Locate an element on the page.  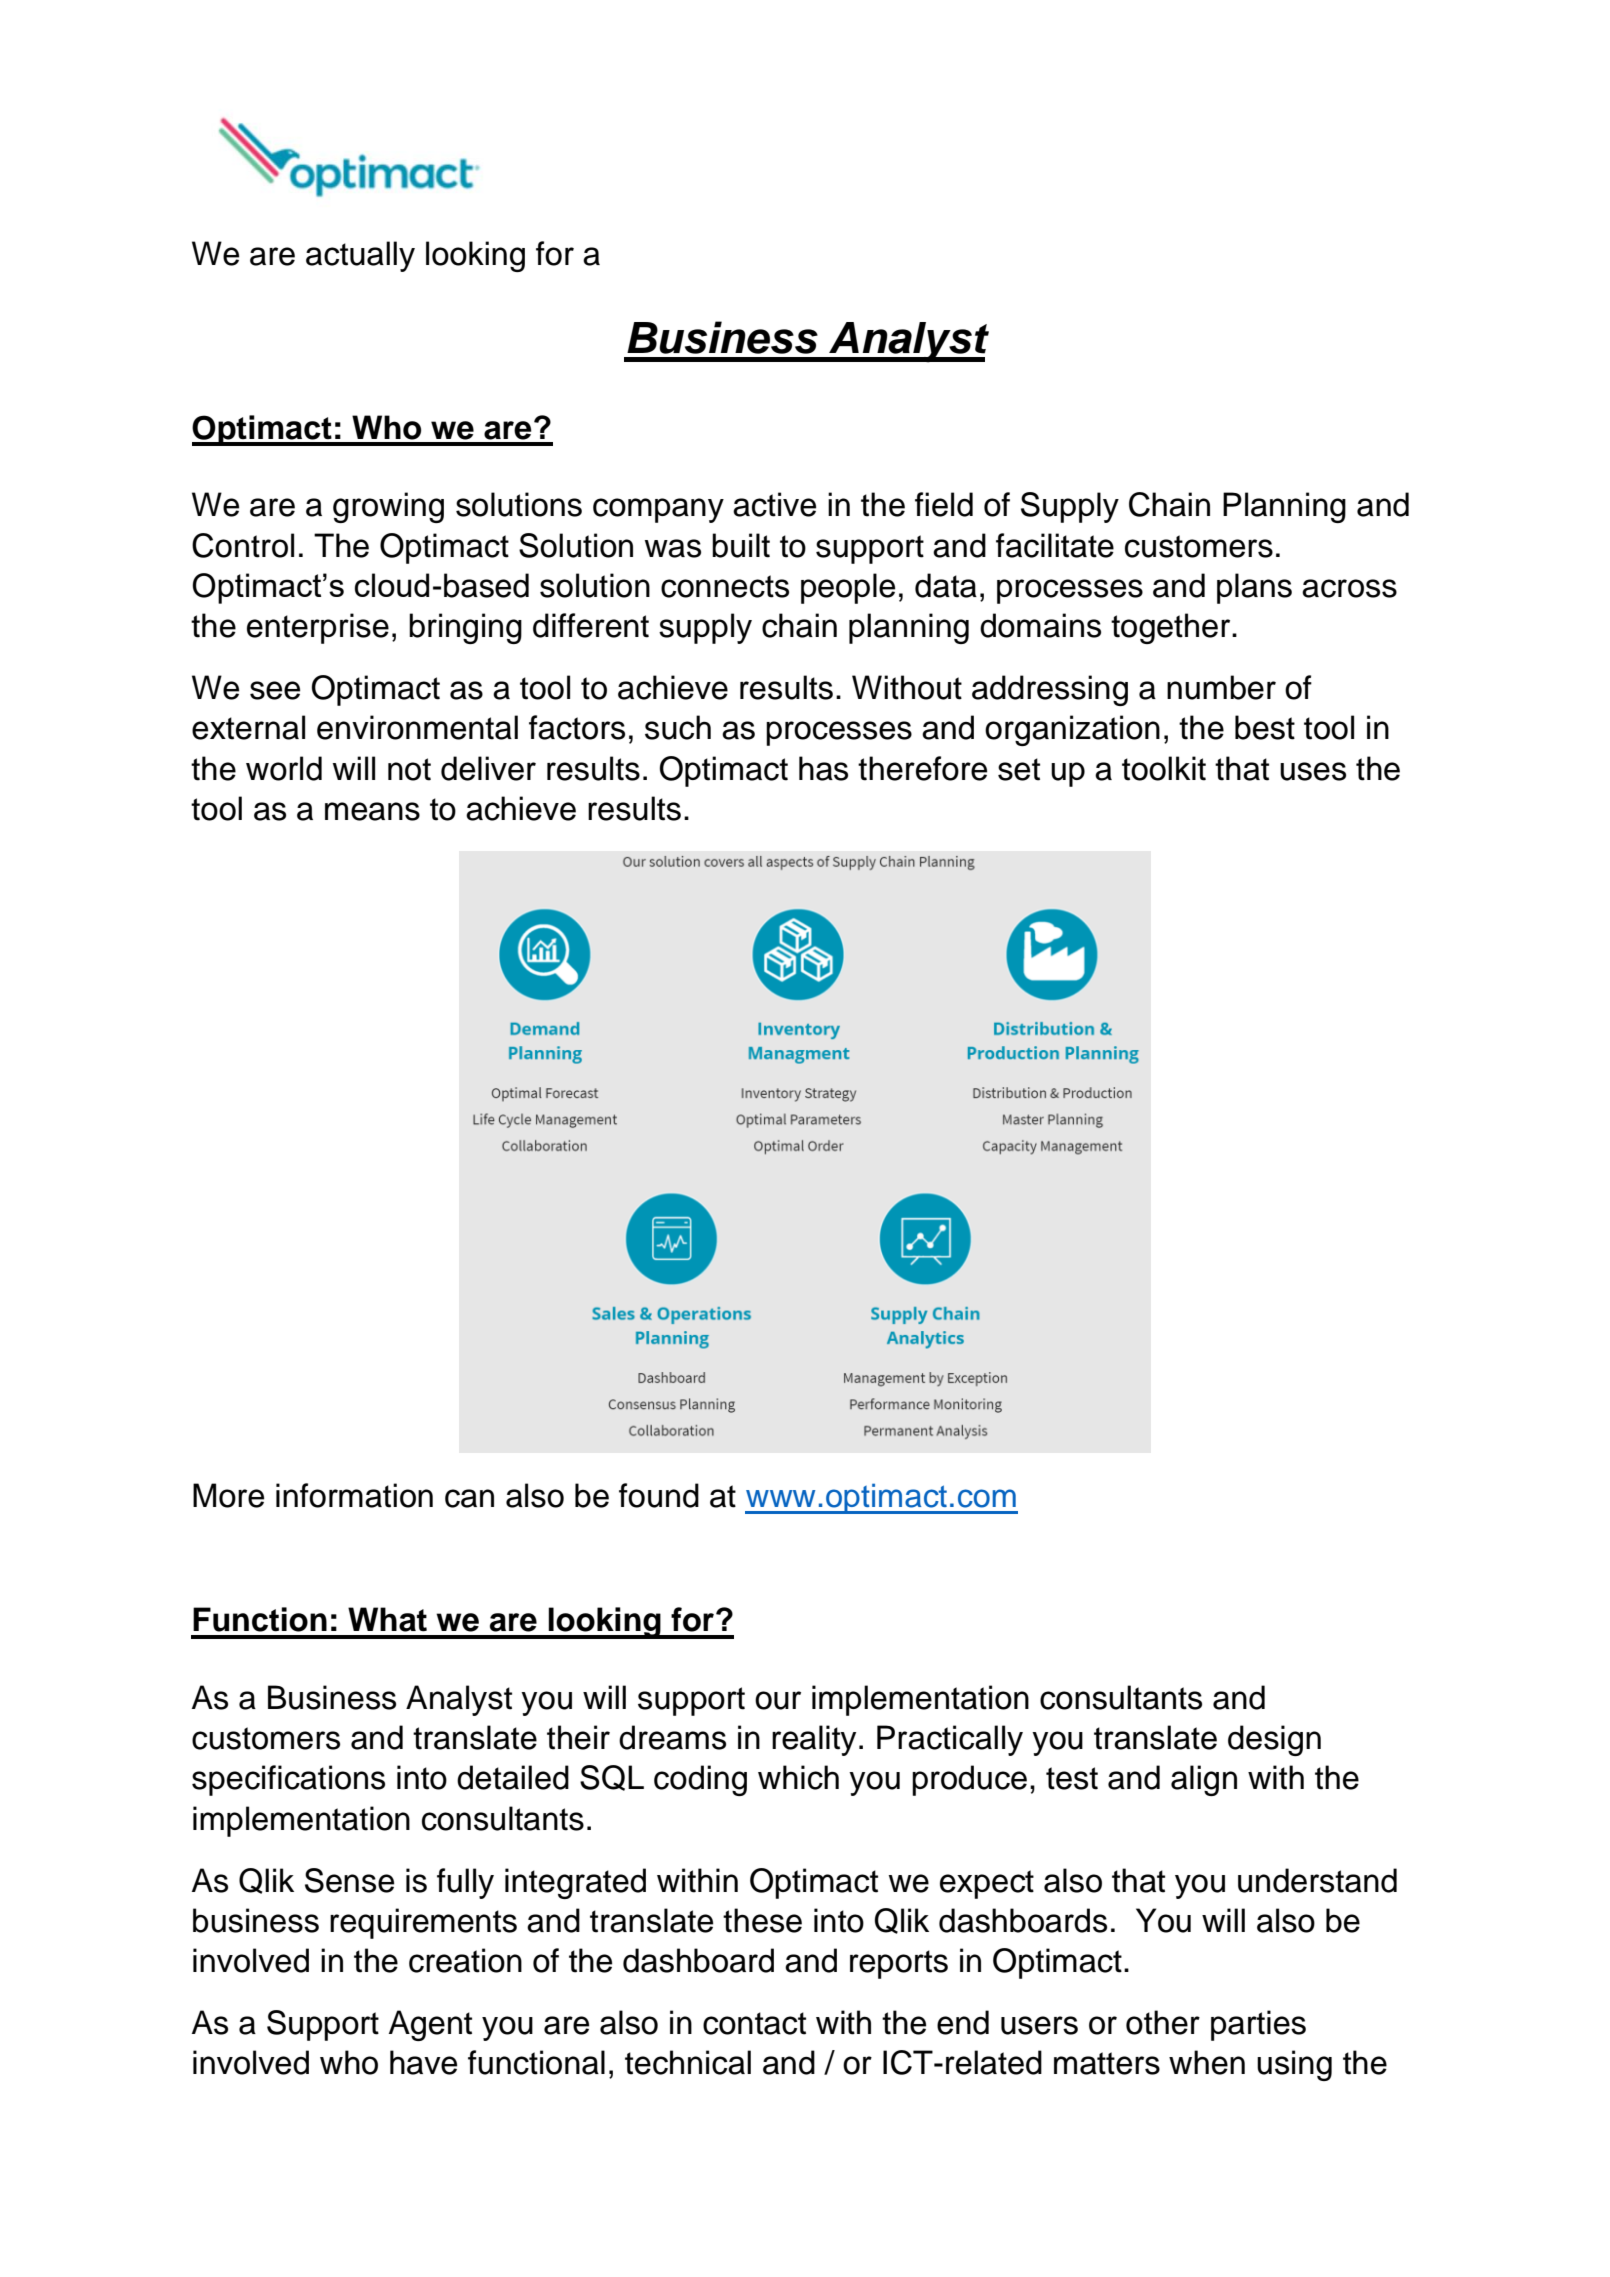
uses is located at coordinates (1313, 771).
